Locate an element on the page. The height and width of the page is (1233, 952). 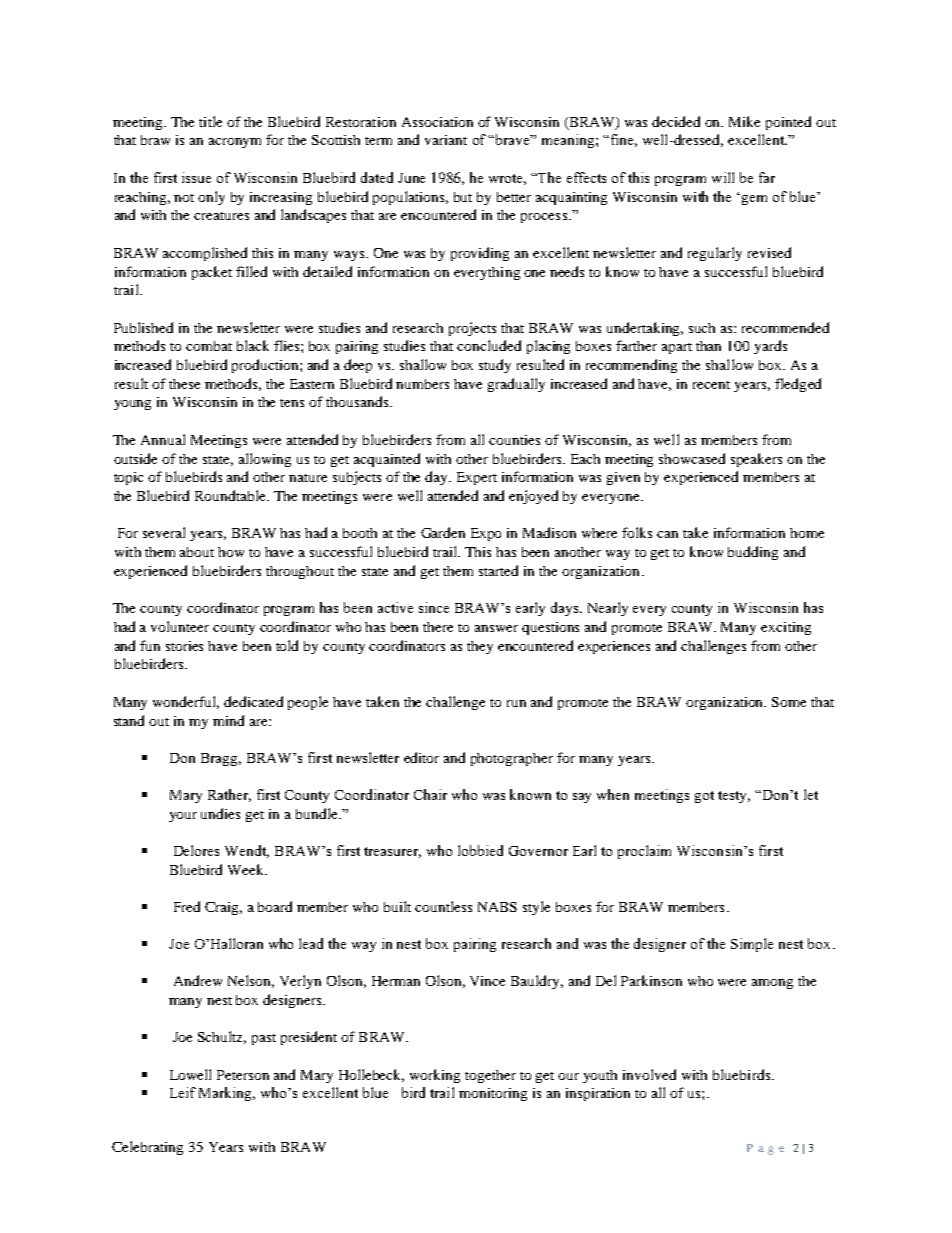
speakers is located at coordinates (756, 460).
